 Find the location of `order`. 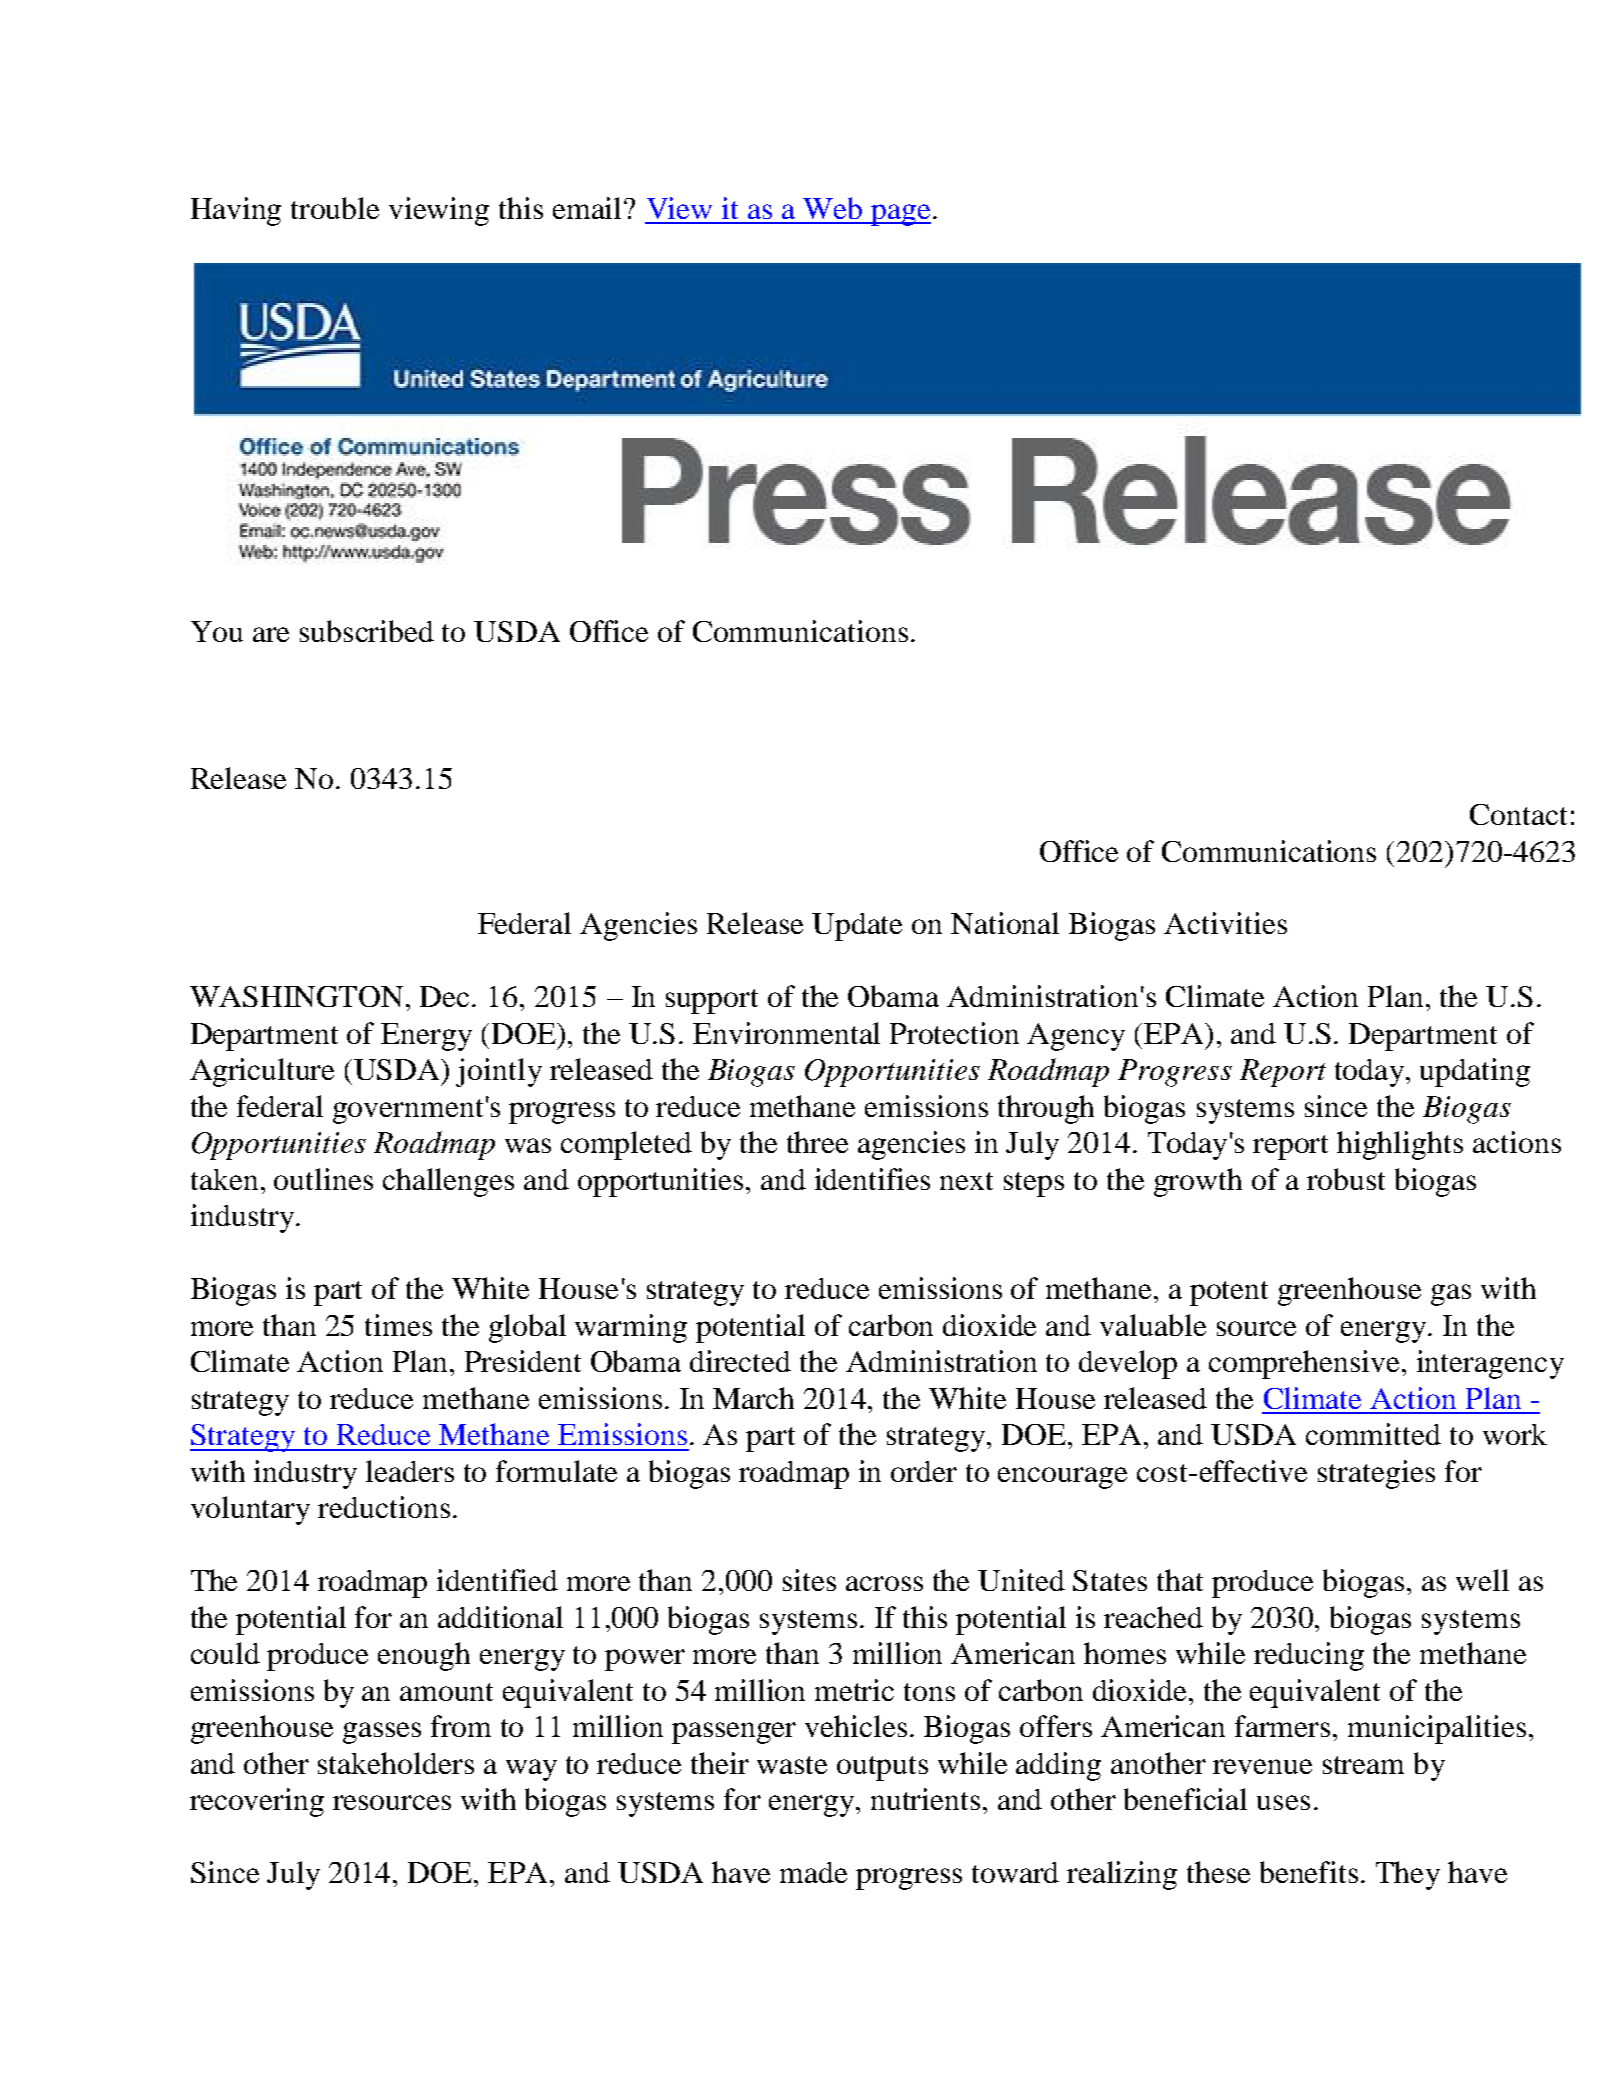

order is located at coordinates (924, 1471).
